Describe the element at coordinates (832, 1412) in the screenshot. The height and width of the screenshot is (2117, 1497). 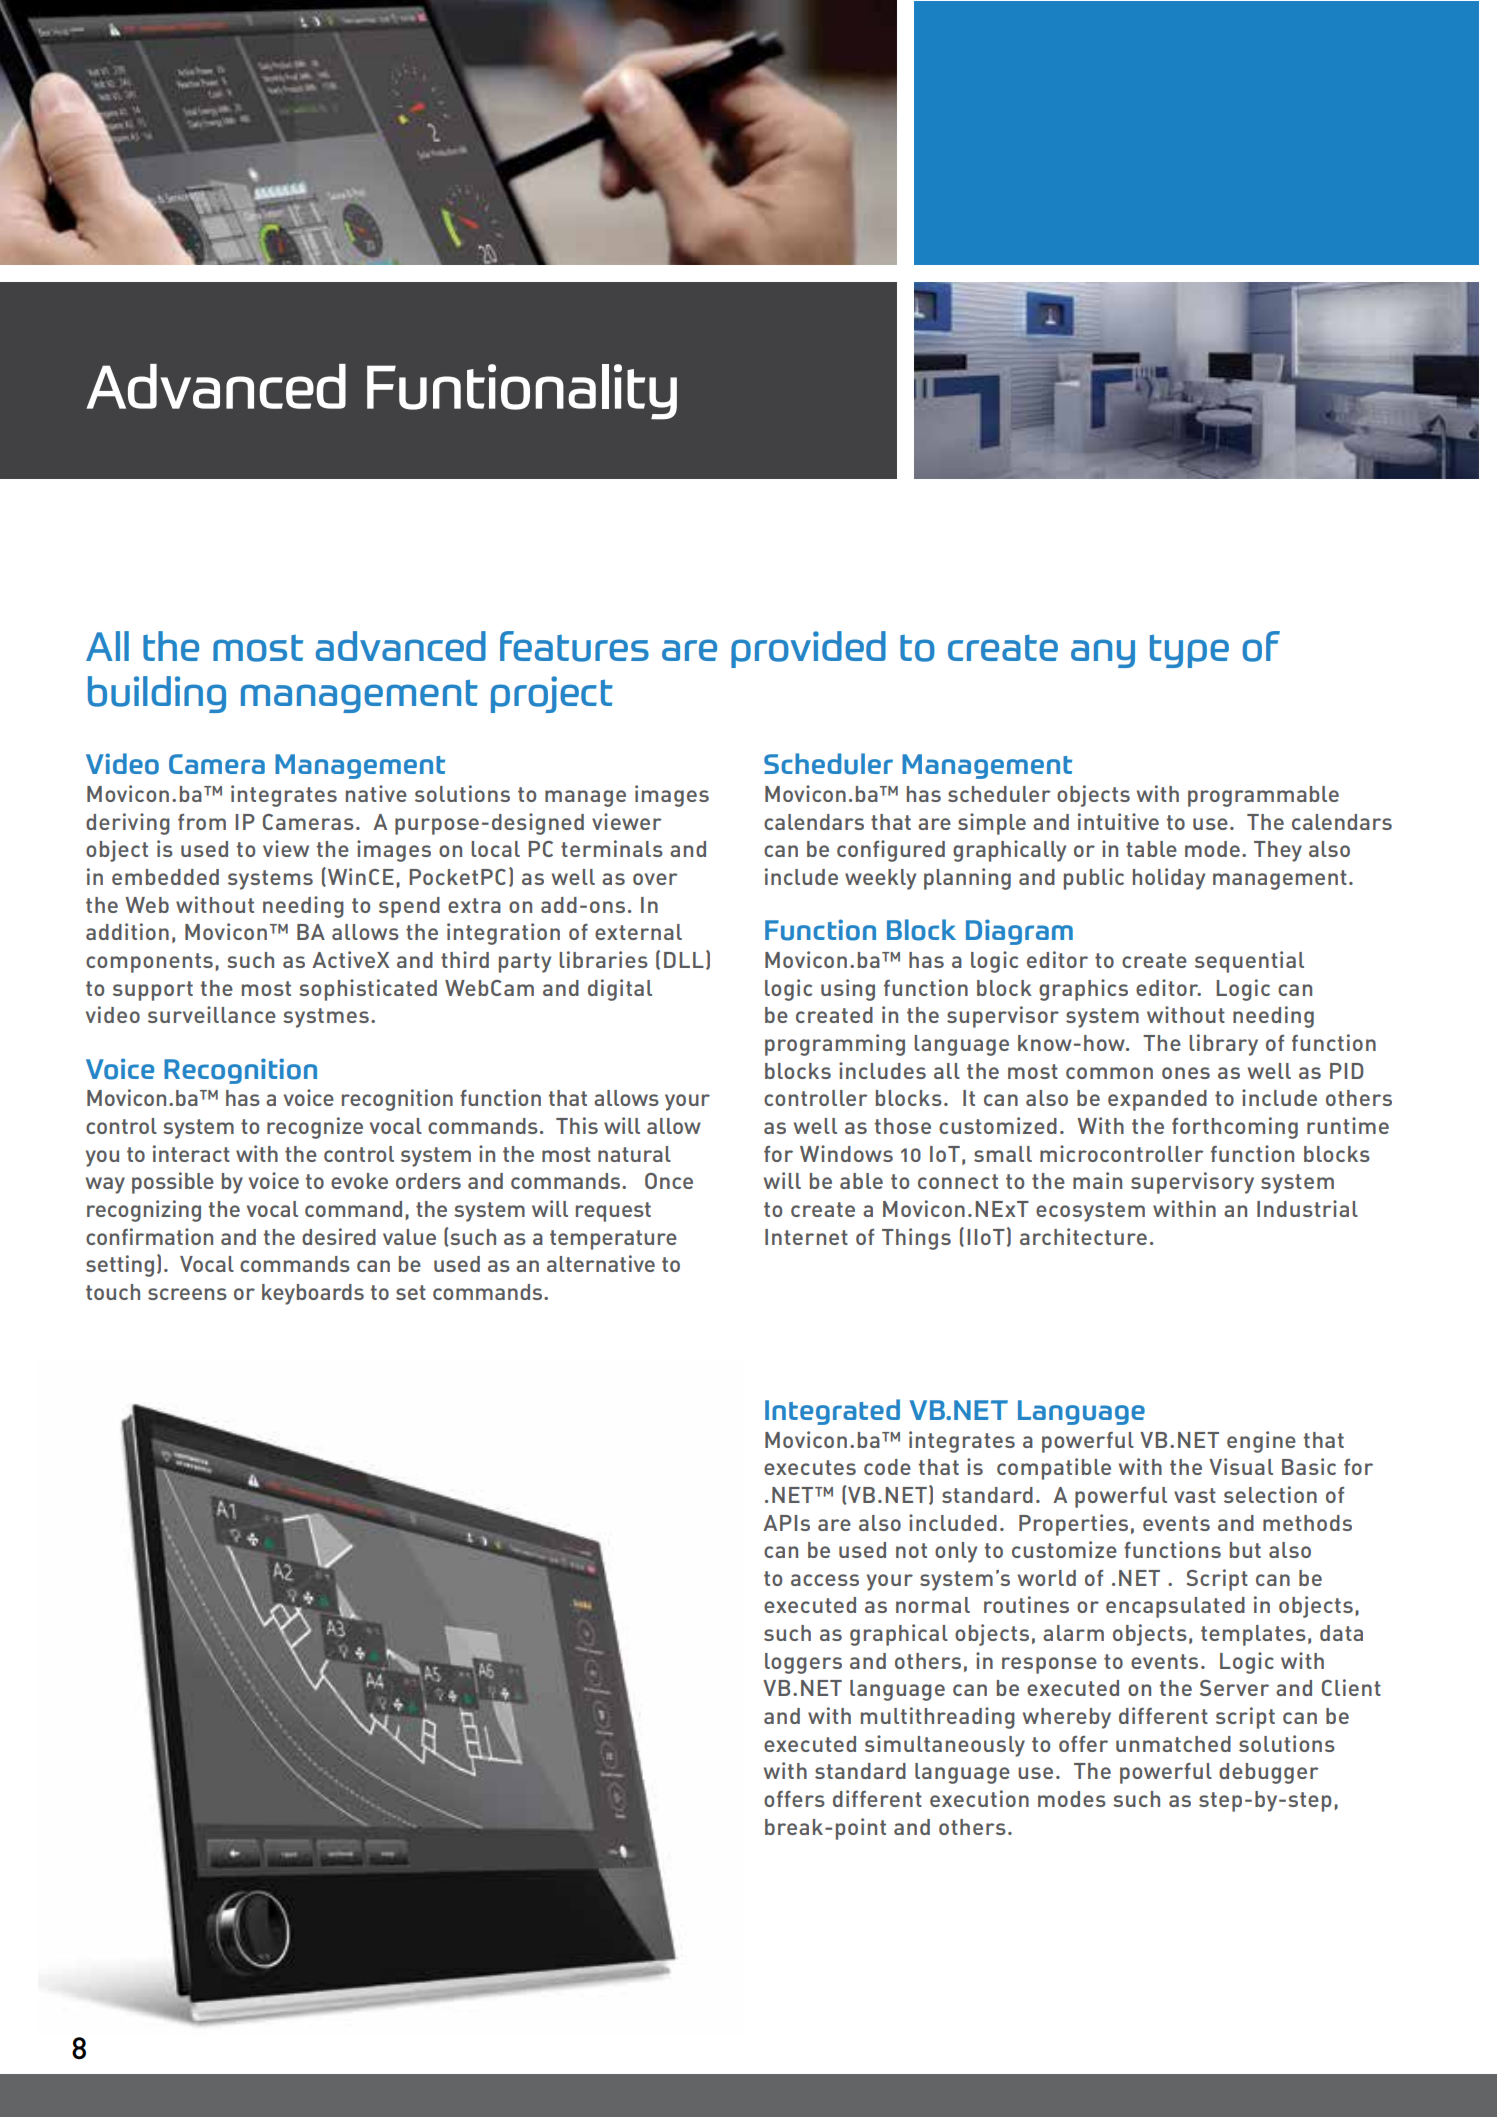
I see `Integrated` at that location.
